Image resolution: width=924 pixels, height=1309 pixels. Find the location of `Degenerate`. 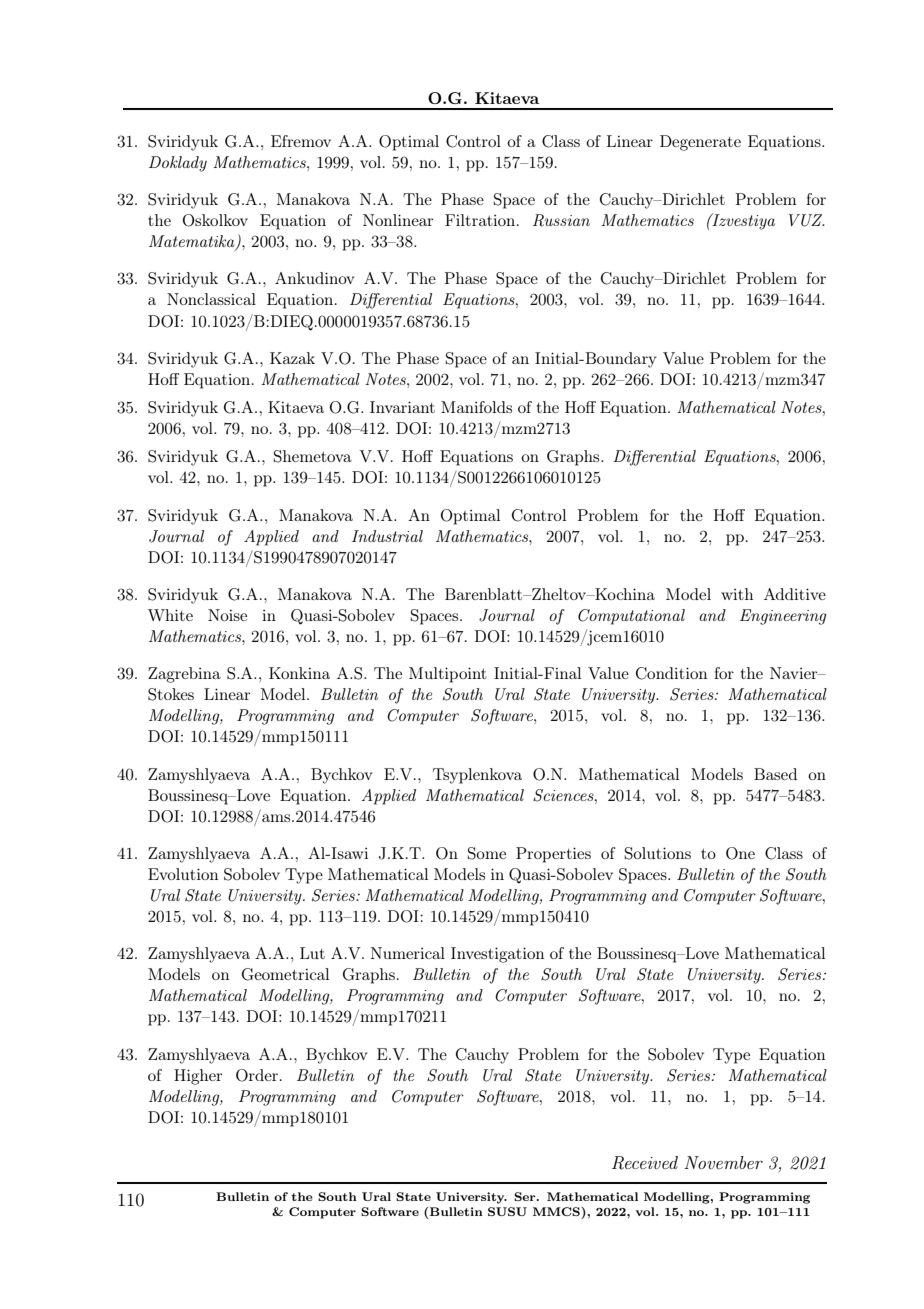

Degenerate is located at coordinates (700, 143).
